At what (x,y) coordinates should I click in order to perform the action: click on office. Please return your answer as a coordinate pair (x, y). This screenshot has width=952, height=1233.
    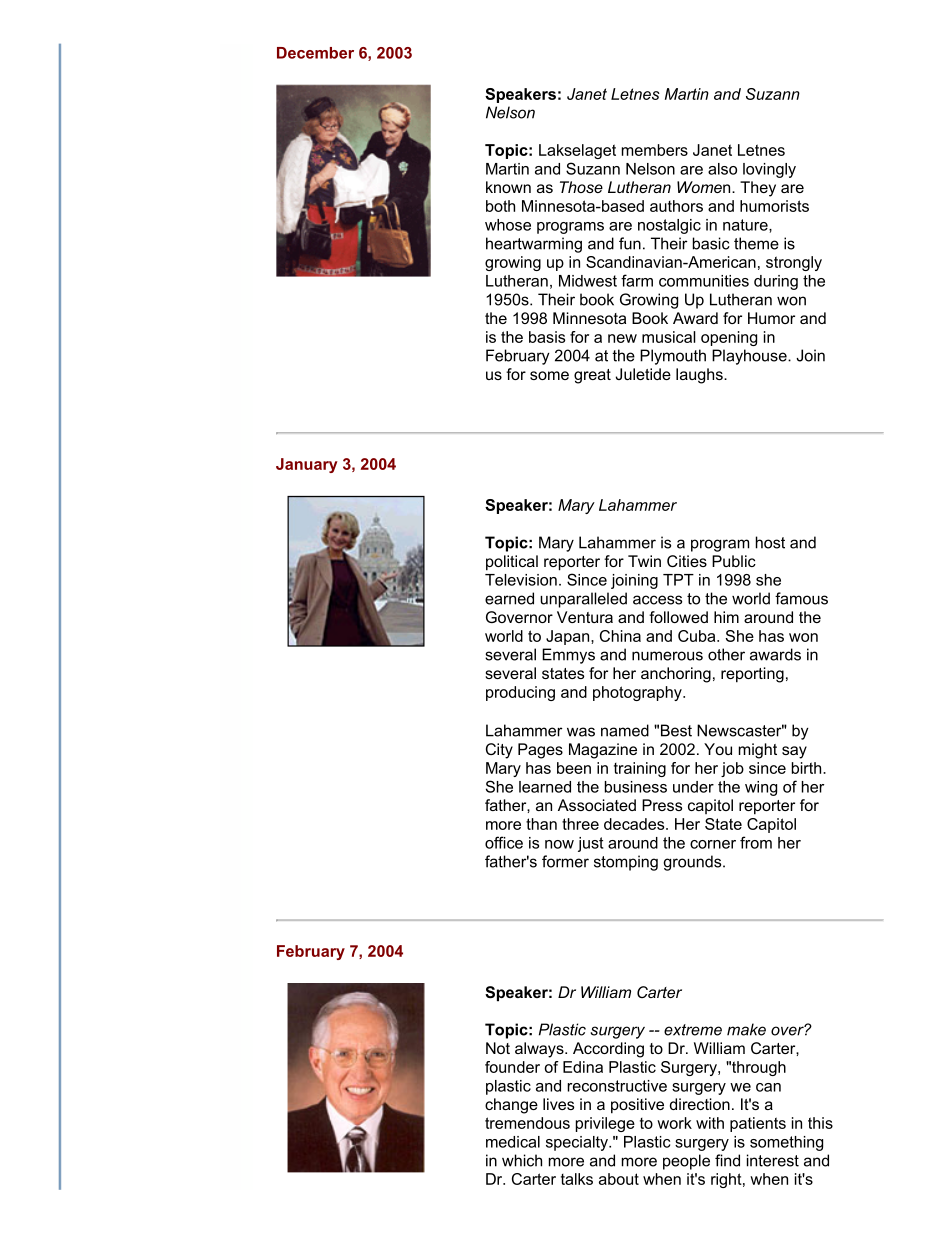
    Looking at the image, I should click on (504, 842).
